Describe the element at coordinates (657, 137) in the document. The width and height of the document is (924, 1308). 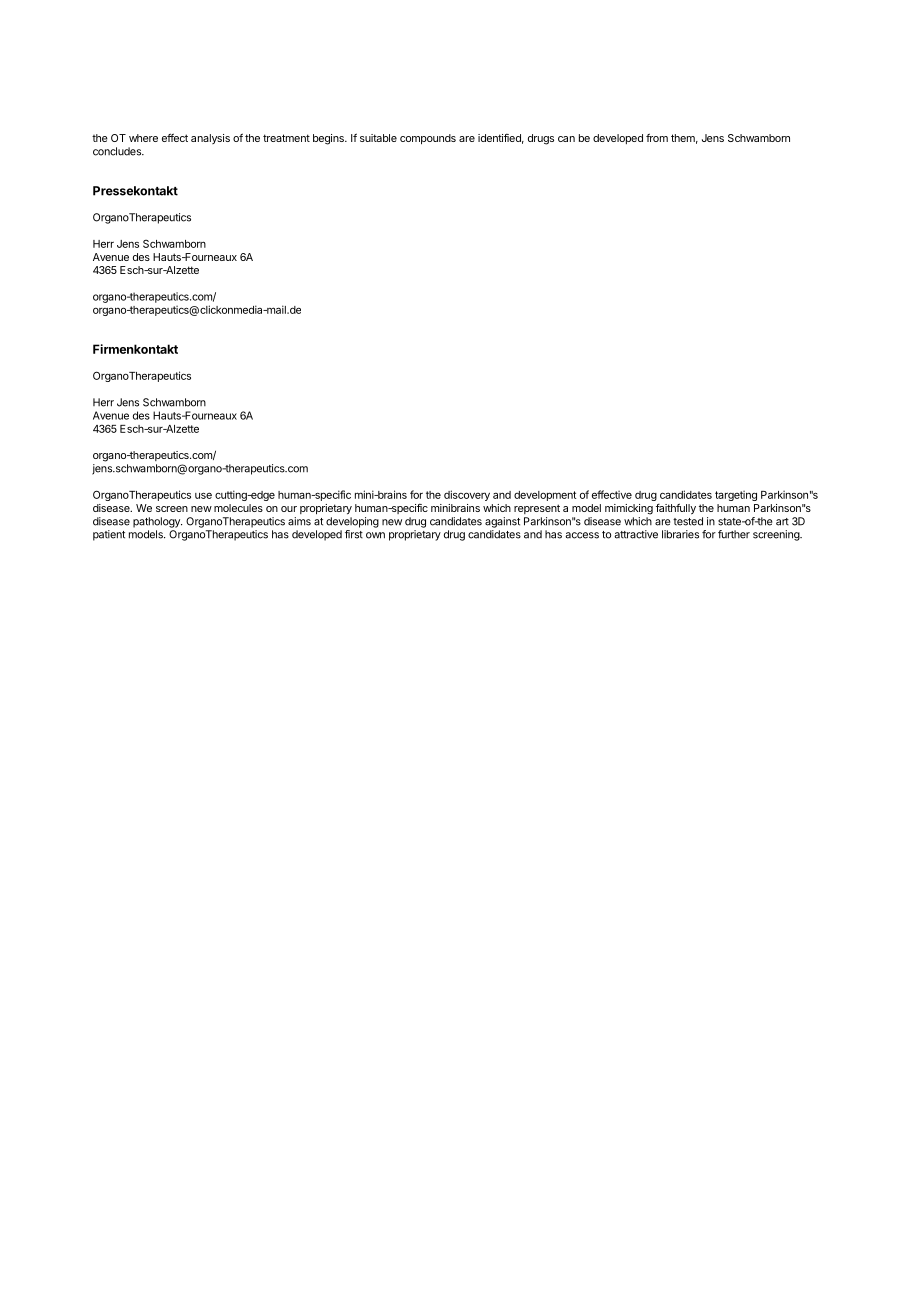
I see `from` at that location.
